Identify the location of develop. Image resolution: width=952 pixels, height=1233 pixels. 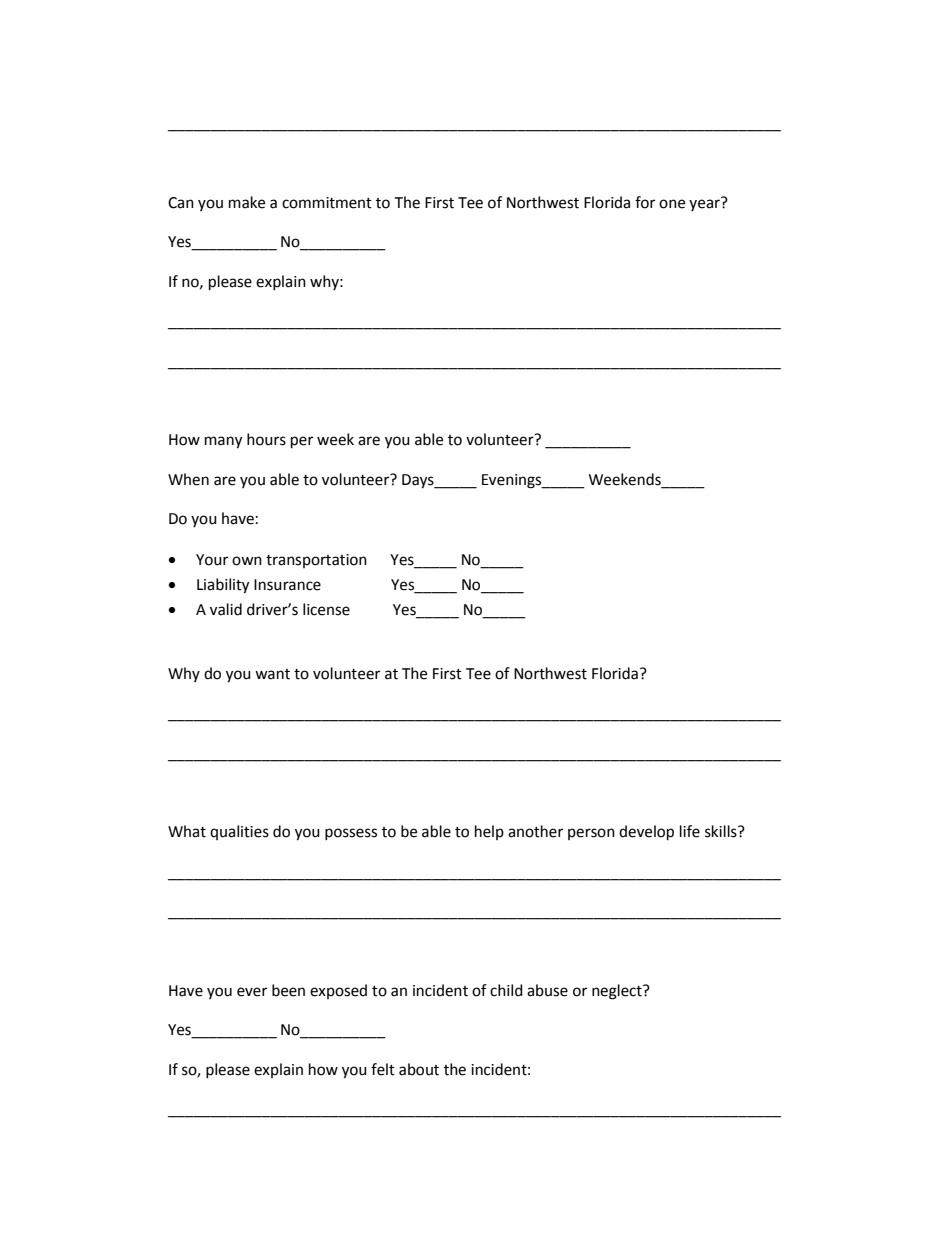
(646, 833).
